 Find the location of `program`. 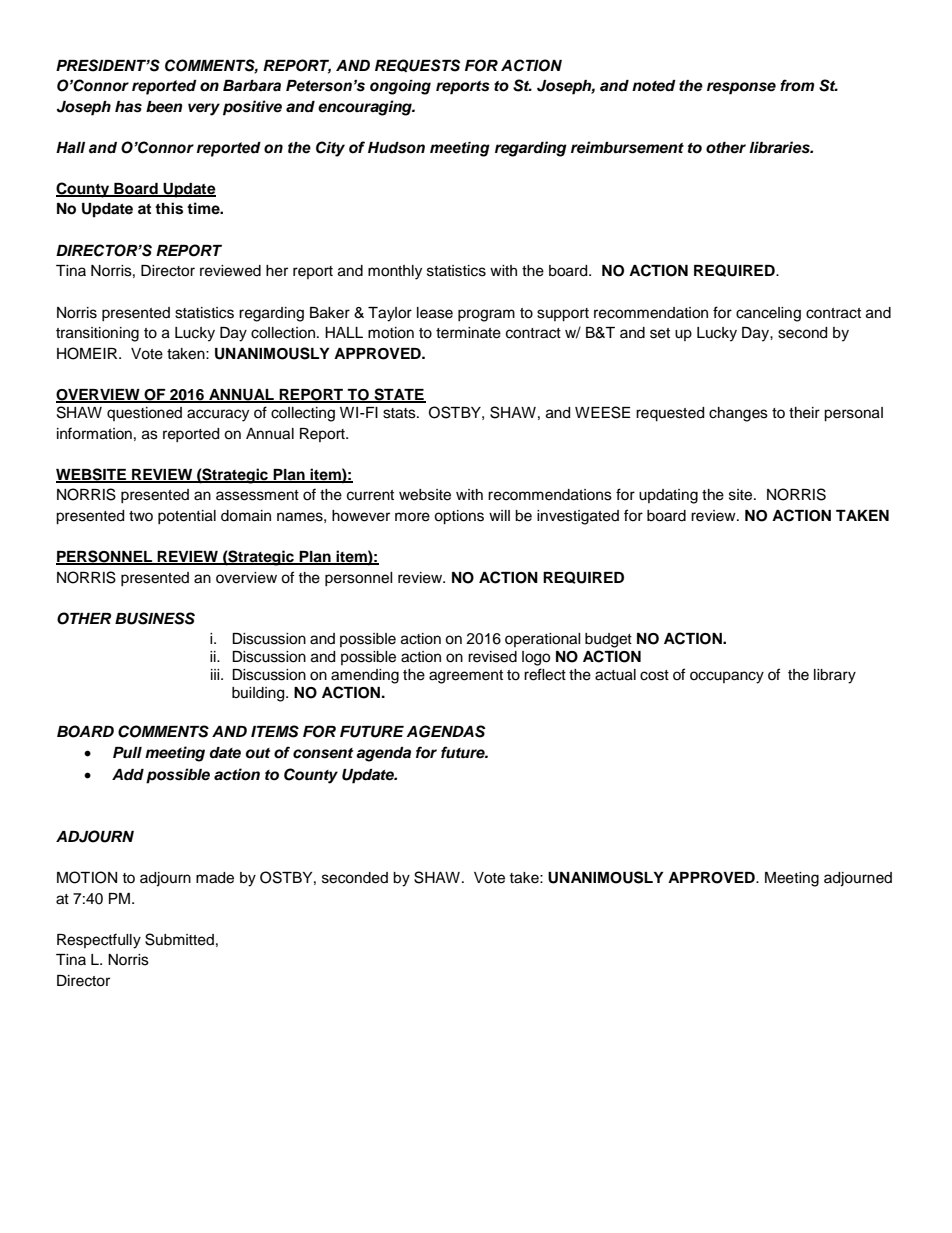

program is located at coordinates (486, 315).
